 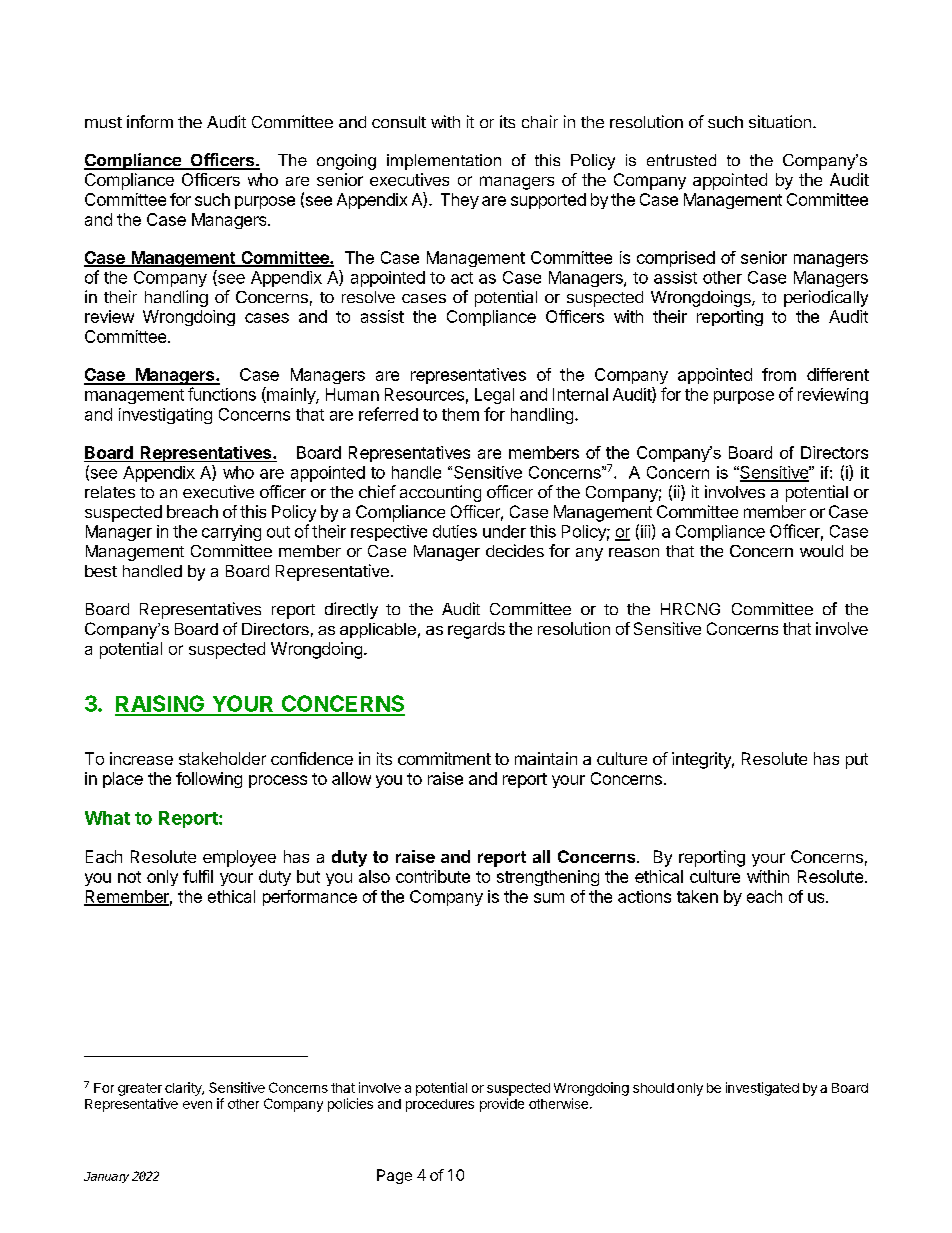 I want to click on inform, so click(x=150, y=121).
